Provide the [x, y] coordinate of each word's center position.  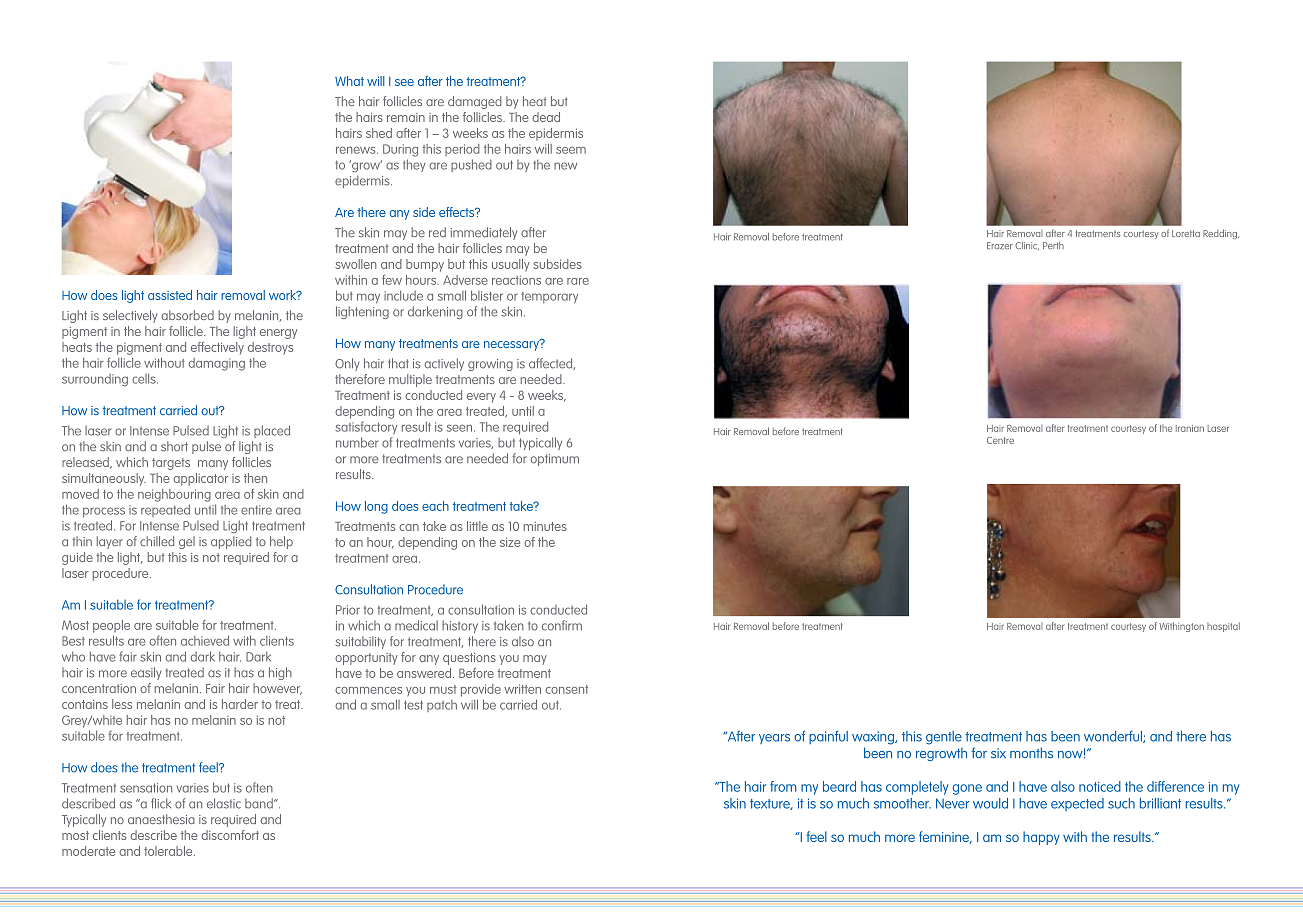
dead [546, 117]
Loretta [1186, 233]
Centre [1000, 440]
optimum [555, 460]
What [349, 81]
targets [171, 464]
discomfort [230, 835]
